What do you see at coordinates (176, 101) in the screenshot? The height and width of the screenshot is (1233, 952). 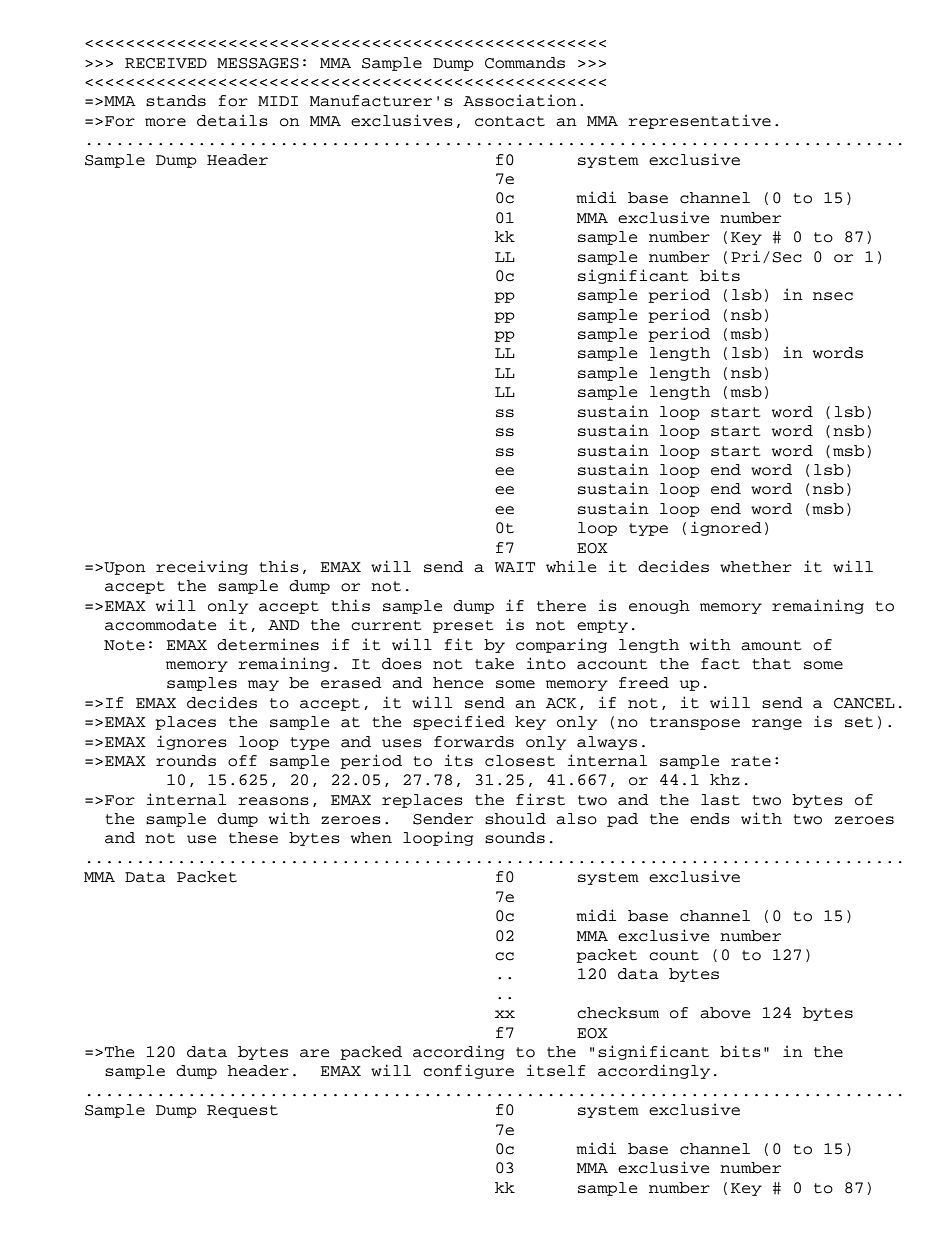 I see `stands` at bounding box center [176, 101].
